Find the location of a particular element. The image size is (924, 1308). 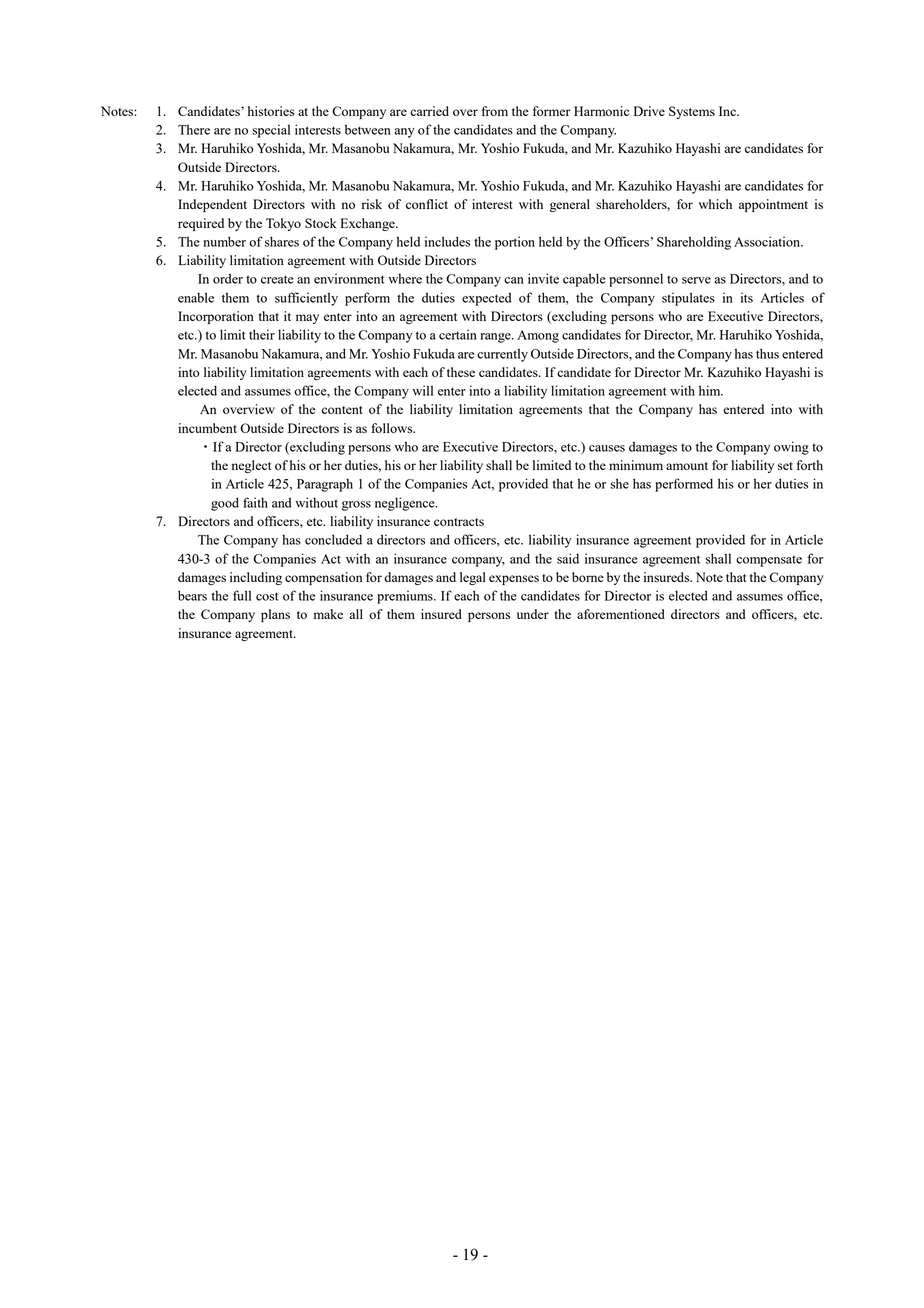

contracts is located at coordinates (459, 522).
